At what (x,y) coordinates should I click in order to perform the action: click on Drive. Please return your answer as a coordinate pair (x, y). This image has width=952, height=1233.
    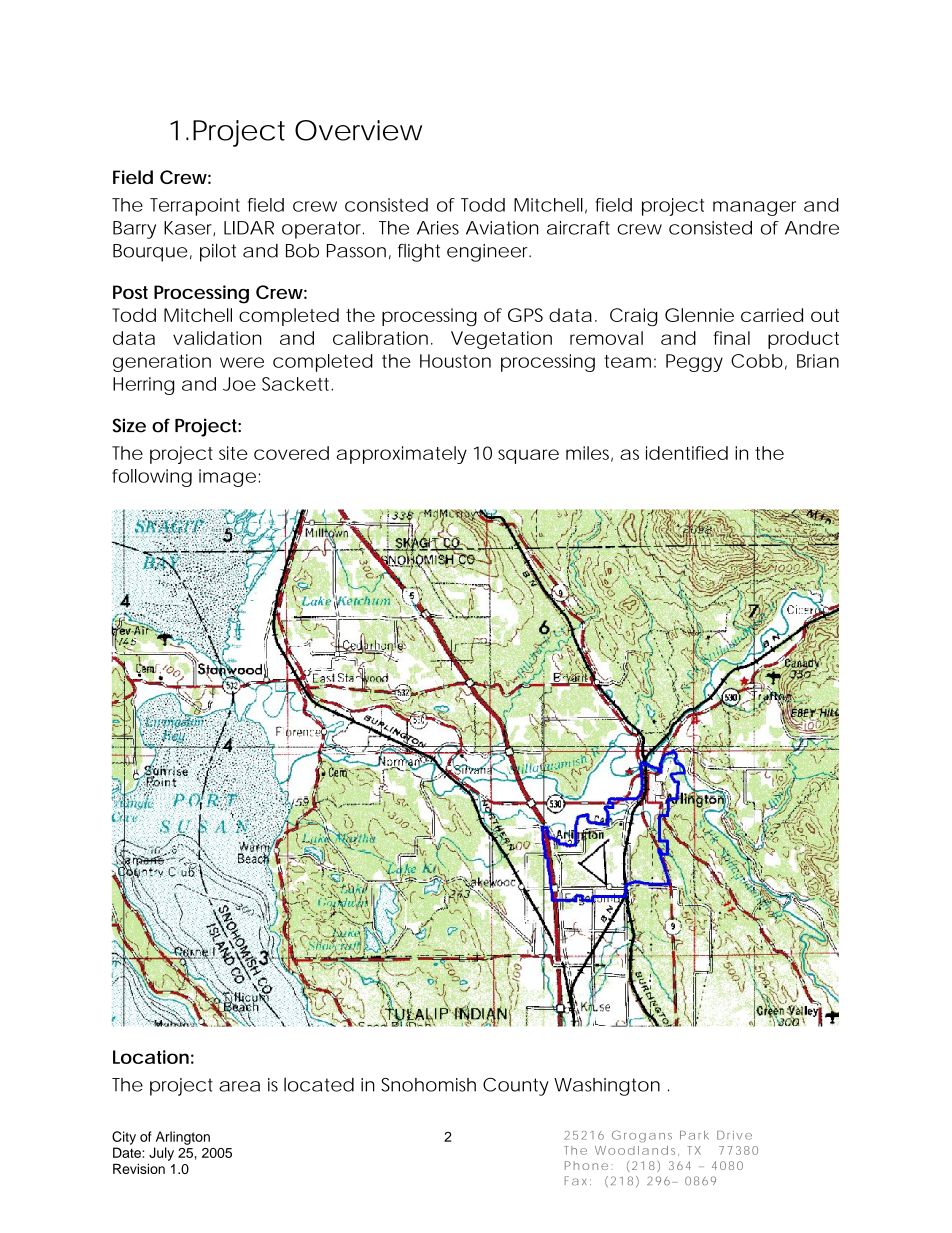
    Looking at the image, I should click on (734, 1135).
